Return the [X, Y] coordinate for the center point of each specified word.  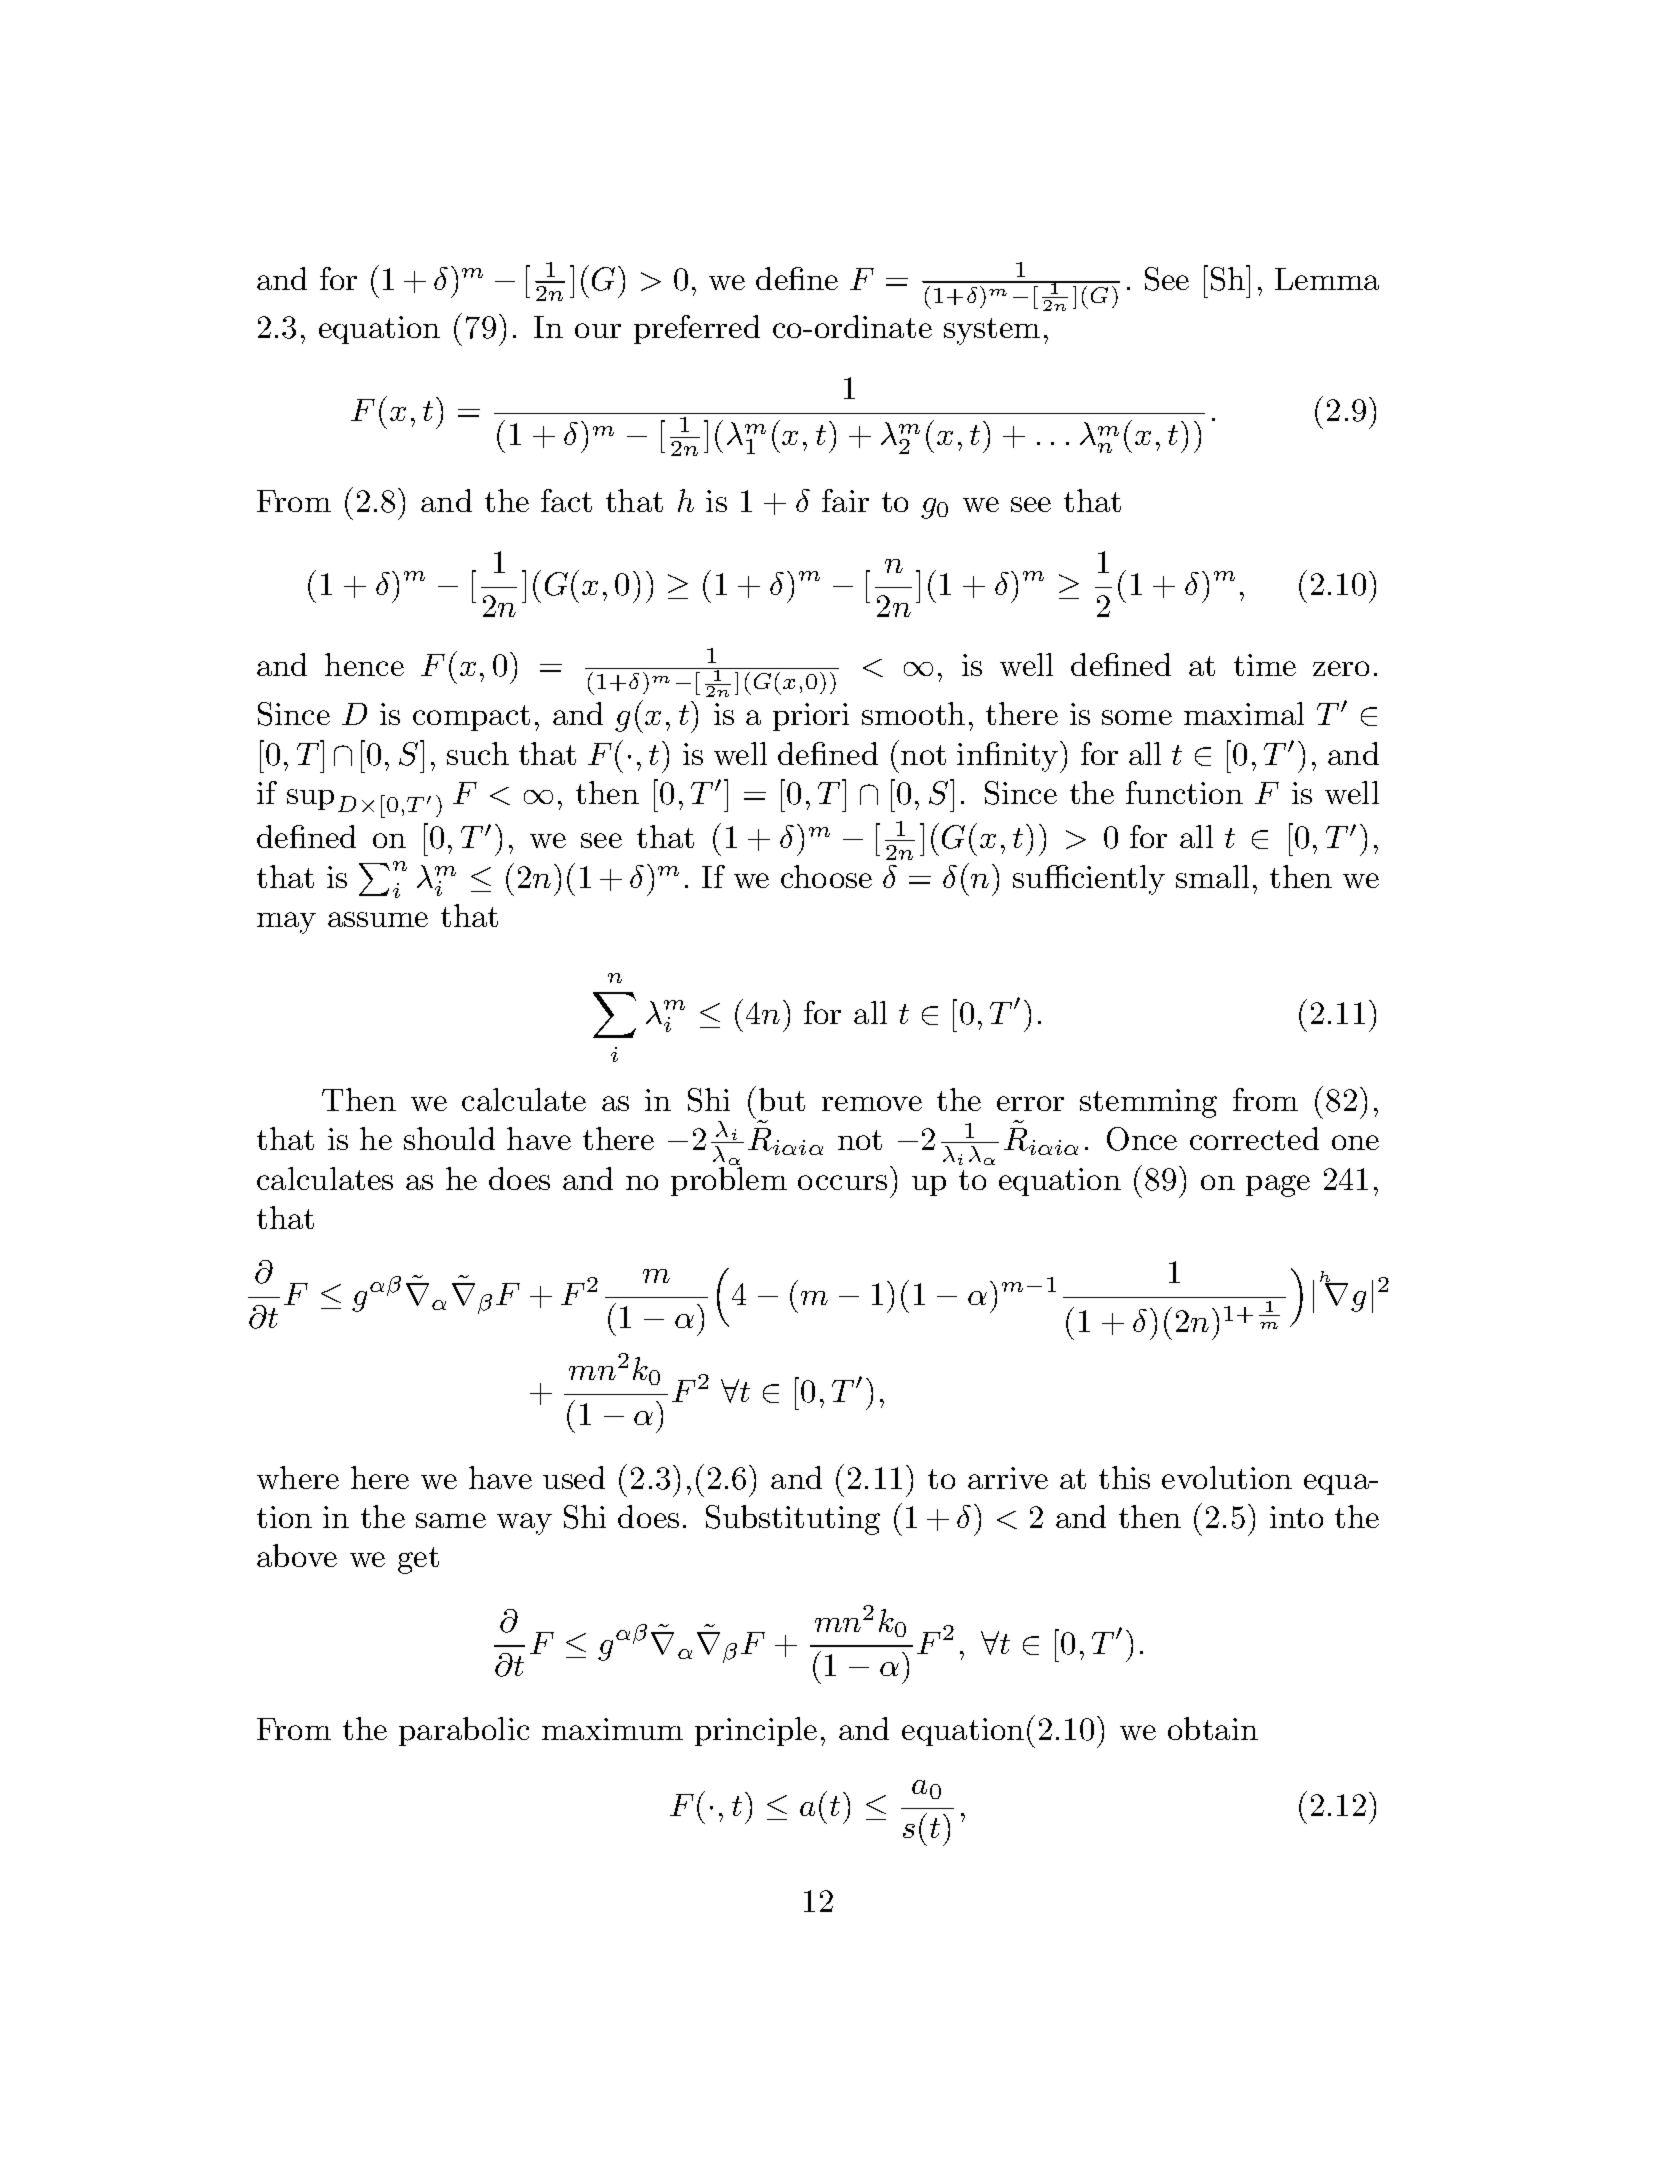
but [782, 1099]
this [1124, 1477]
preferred [697, 329]
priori [811, 717]
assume [378, 919]
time [1265, 665]
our [598, 330]
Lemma [1327, 279]
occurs [842, 1182]
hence [364, 664]
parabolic [464, 1731]
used [574, 1477]
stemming [1148, 1103]
